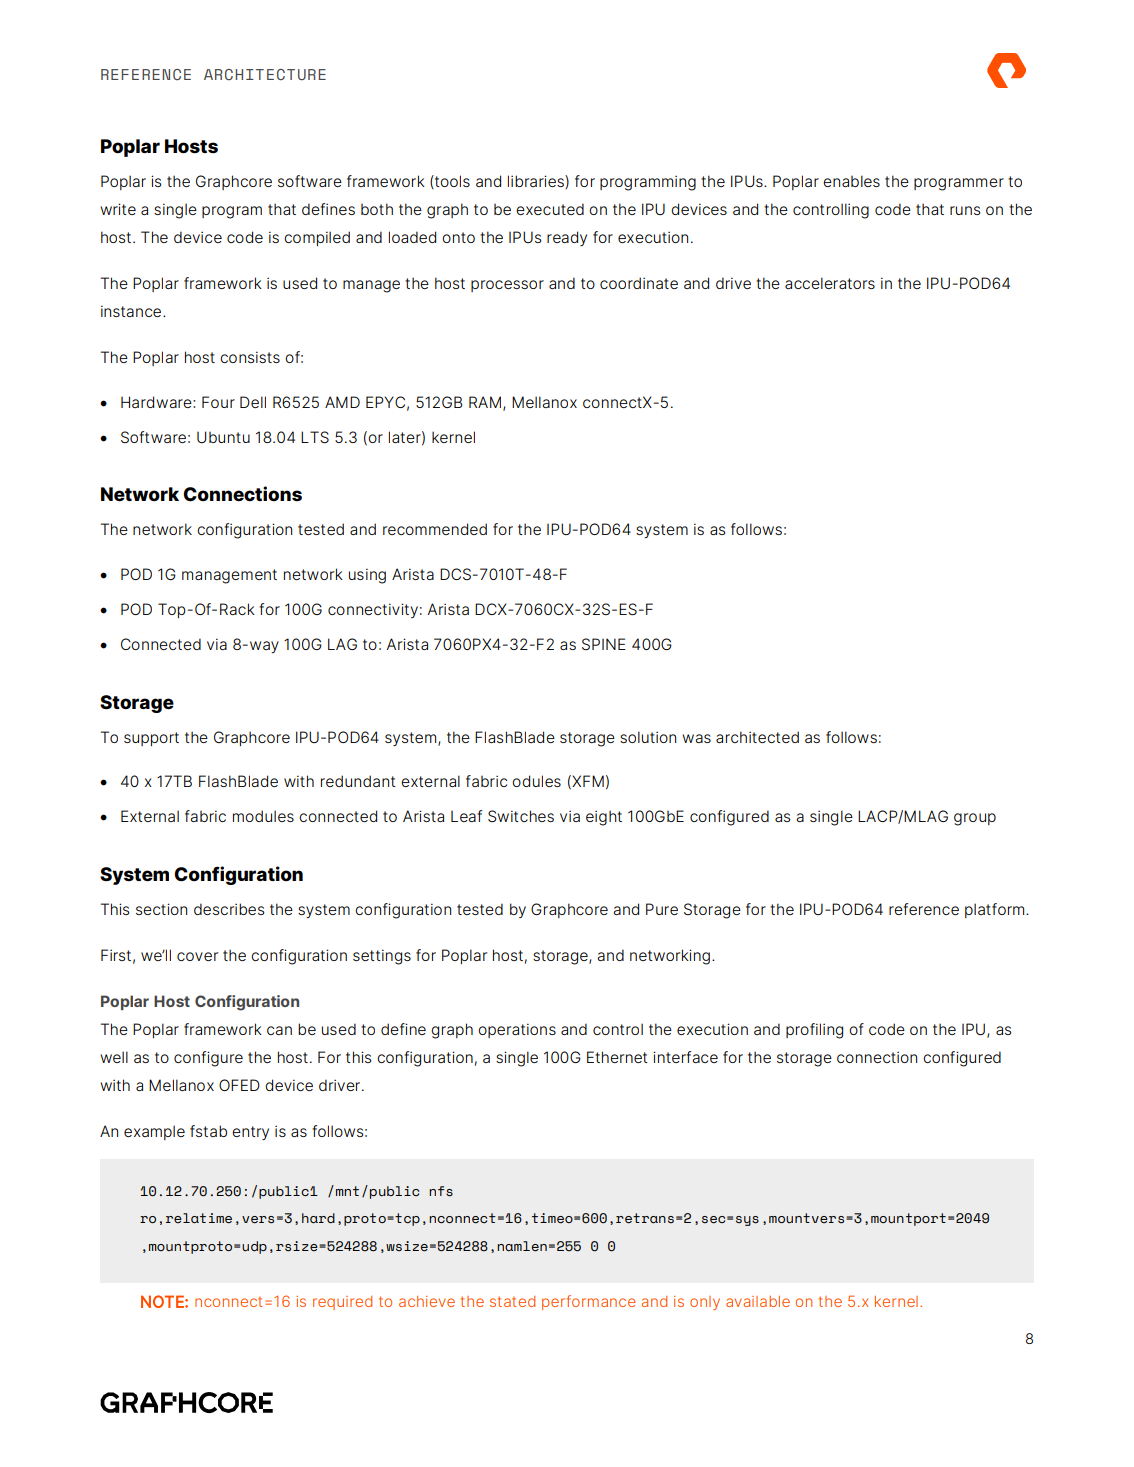  I want to click on enables, so click(851, 181).
